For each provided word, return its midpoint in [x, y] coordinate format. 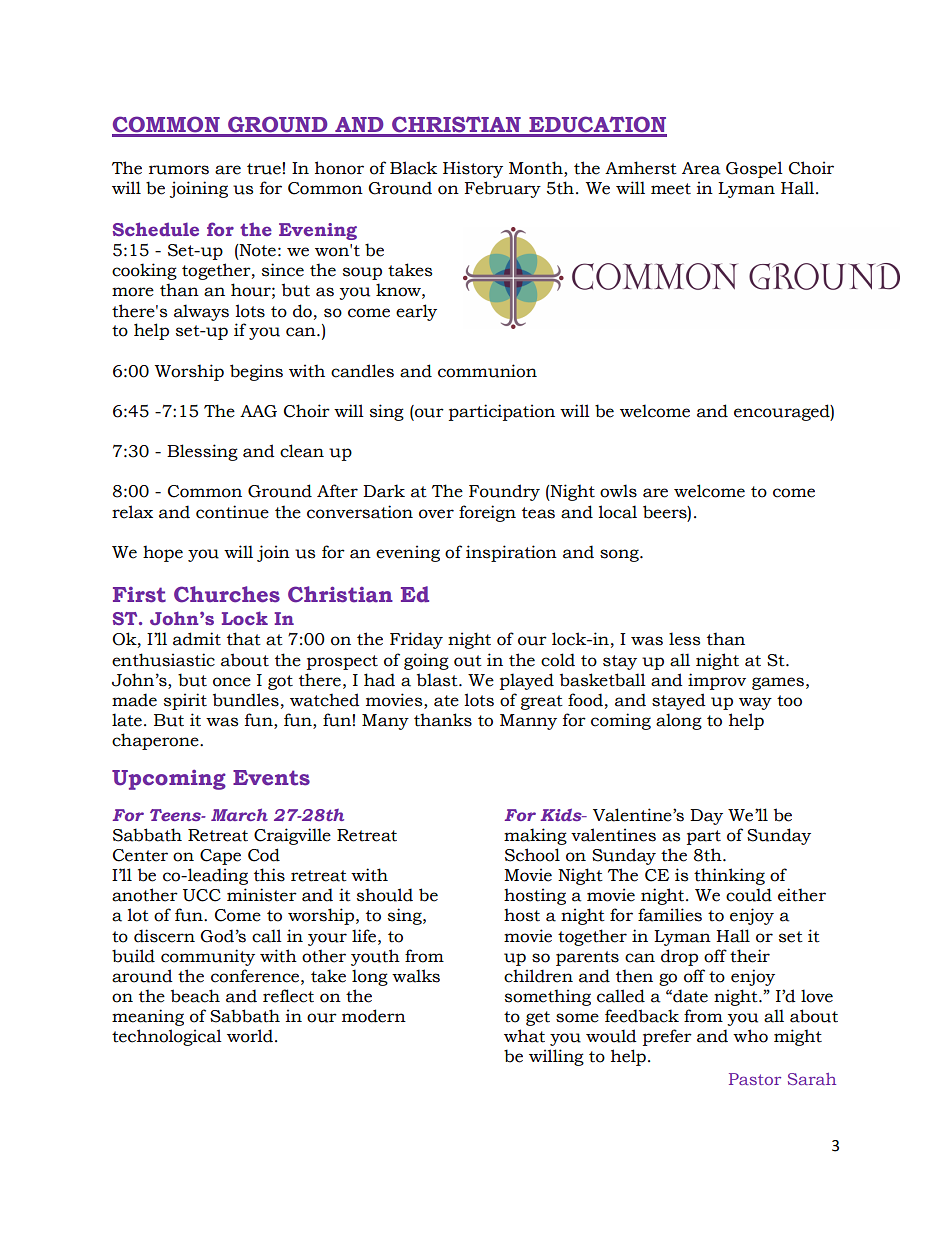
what [524, 1036]
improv [717, 681]
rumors [179, 170]
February [503, 189]
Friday [416, 640]
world [250, 1036]
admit [197, 639]
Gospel [754, 169]
